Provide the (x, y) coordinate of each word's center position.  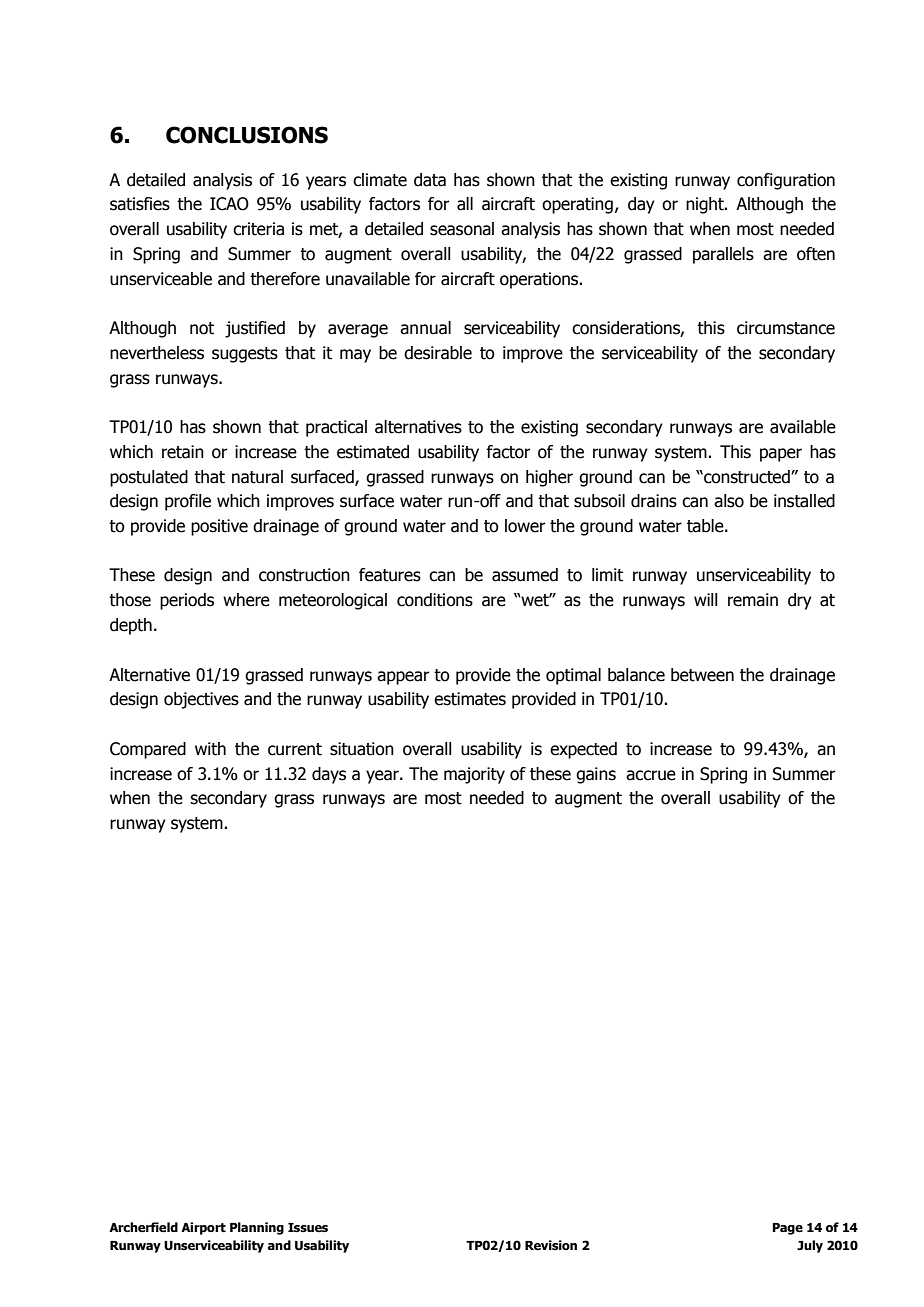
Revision (551, 1245)
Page (788, 1229)
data (430, 180)
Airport (203, 1228)
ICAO (229, 204)
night (706, 205)
